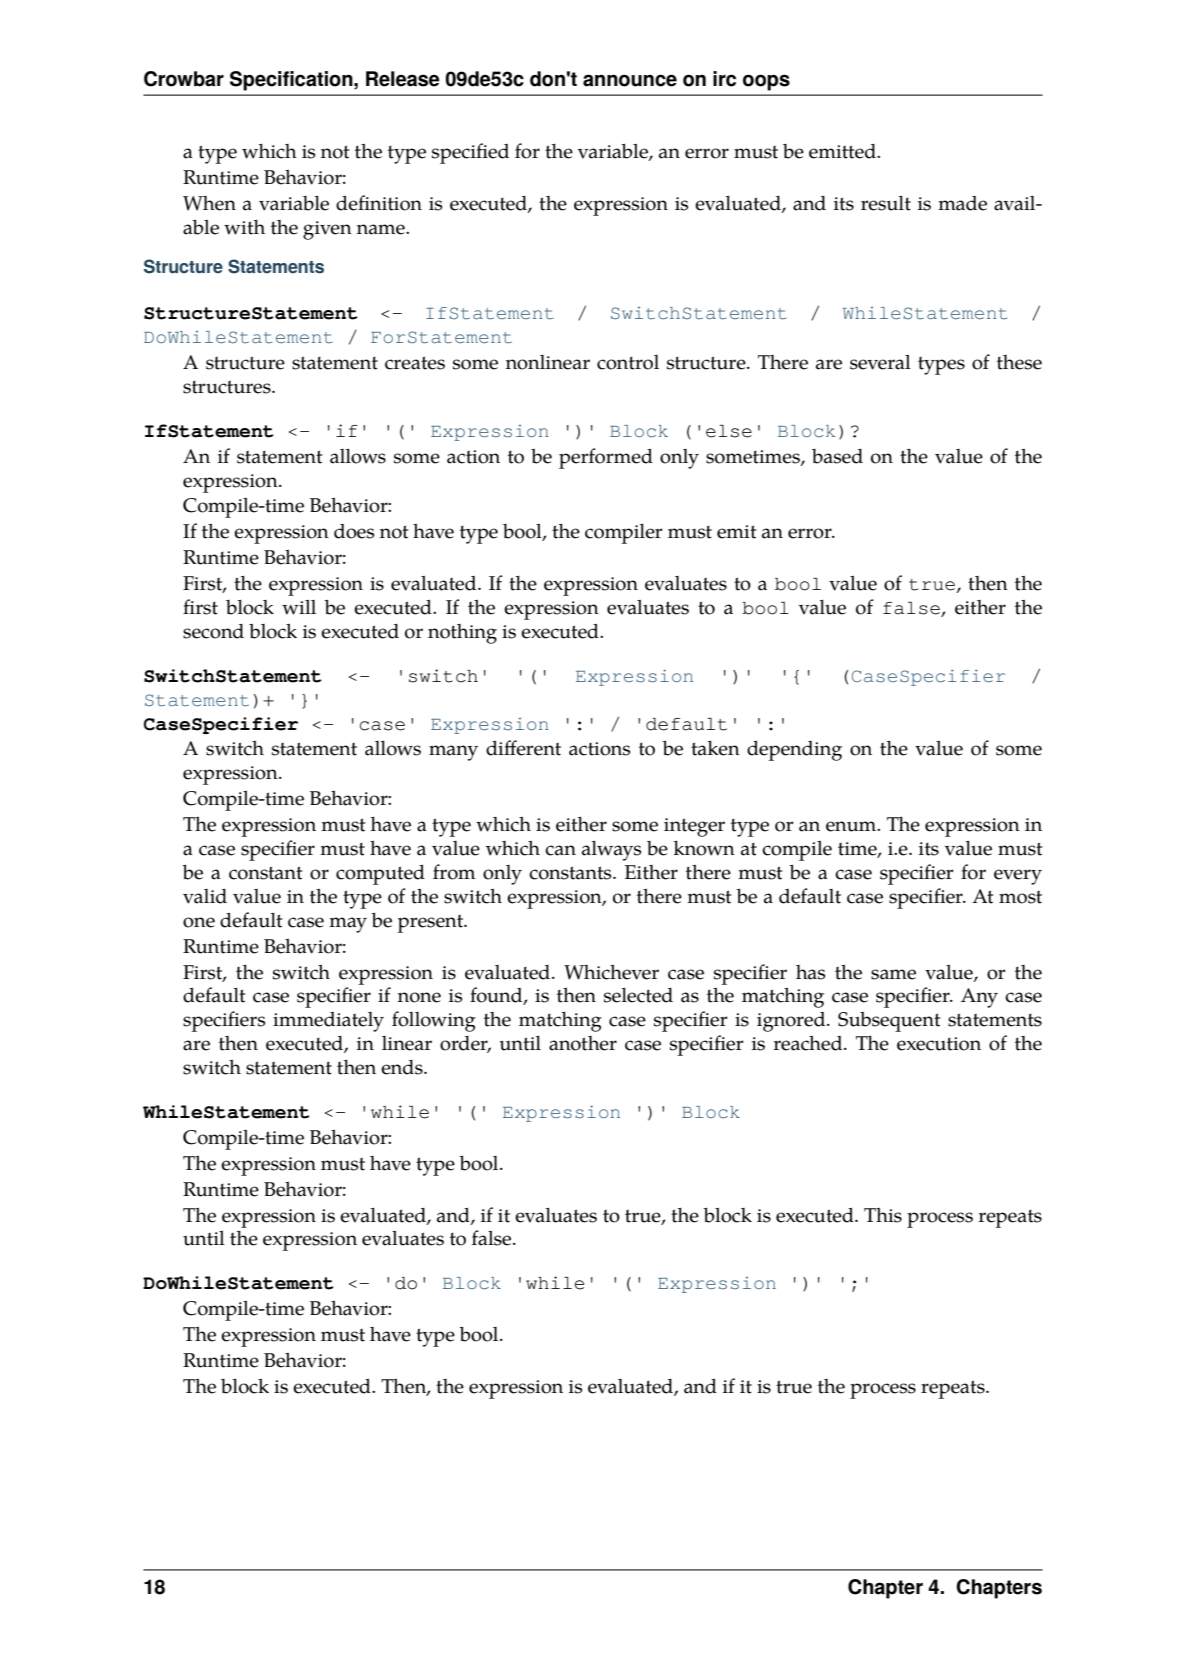 This image has height=1677, width=1186. What do you see at coordinates (348, 925) in the image?
I see `may` at bounding box center [348, 925].
